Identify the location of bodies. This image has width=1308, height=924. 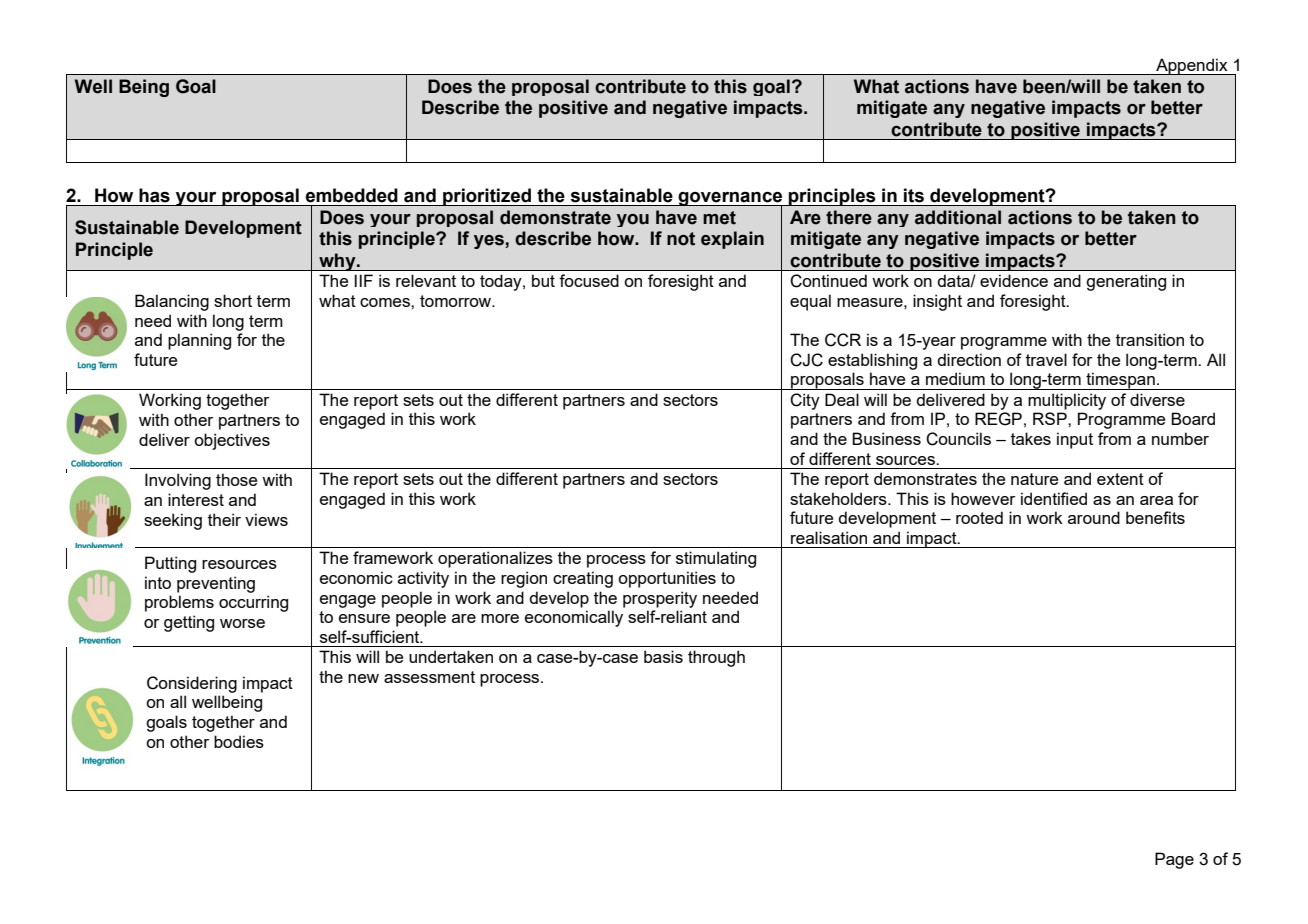
(239, 741).
